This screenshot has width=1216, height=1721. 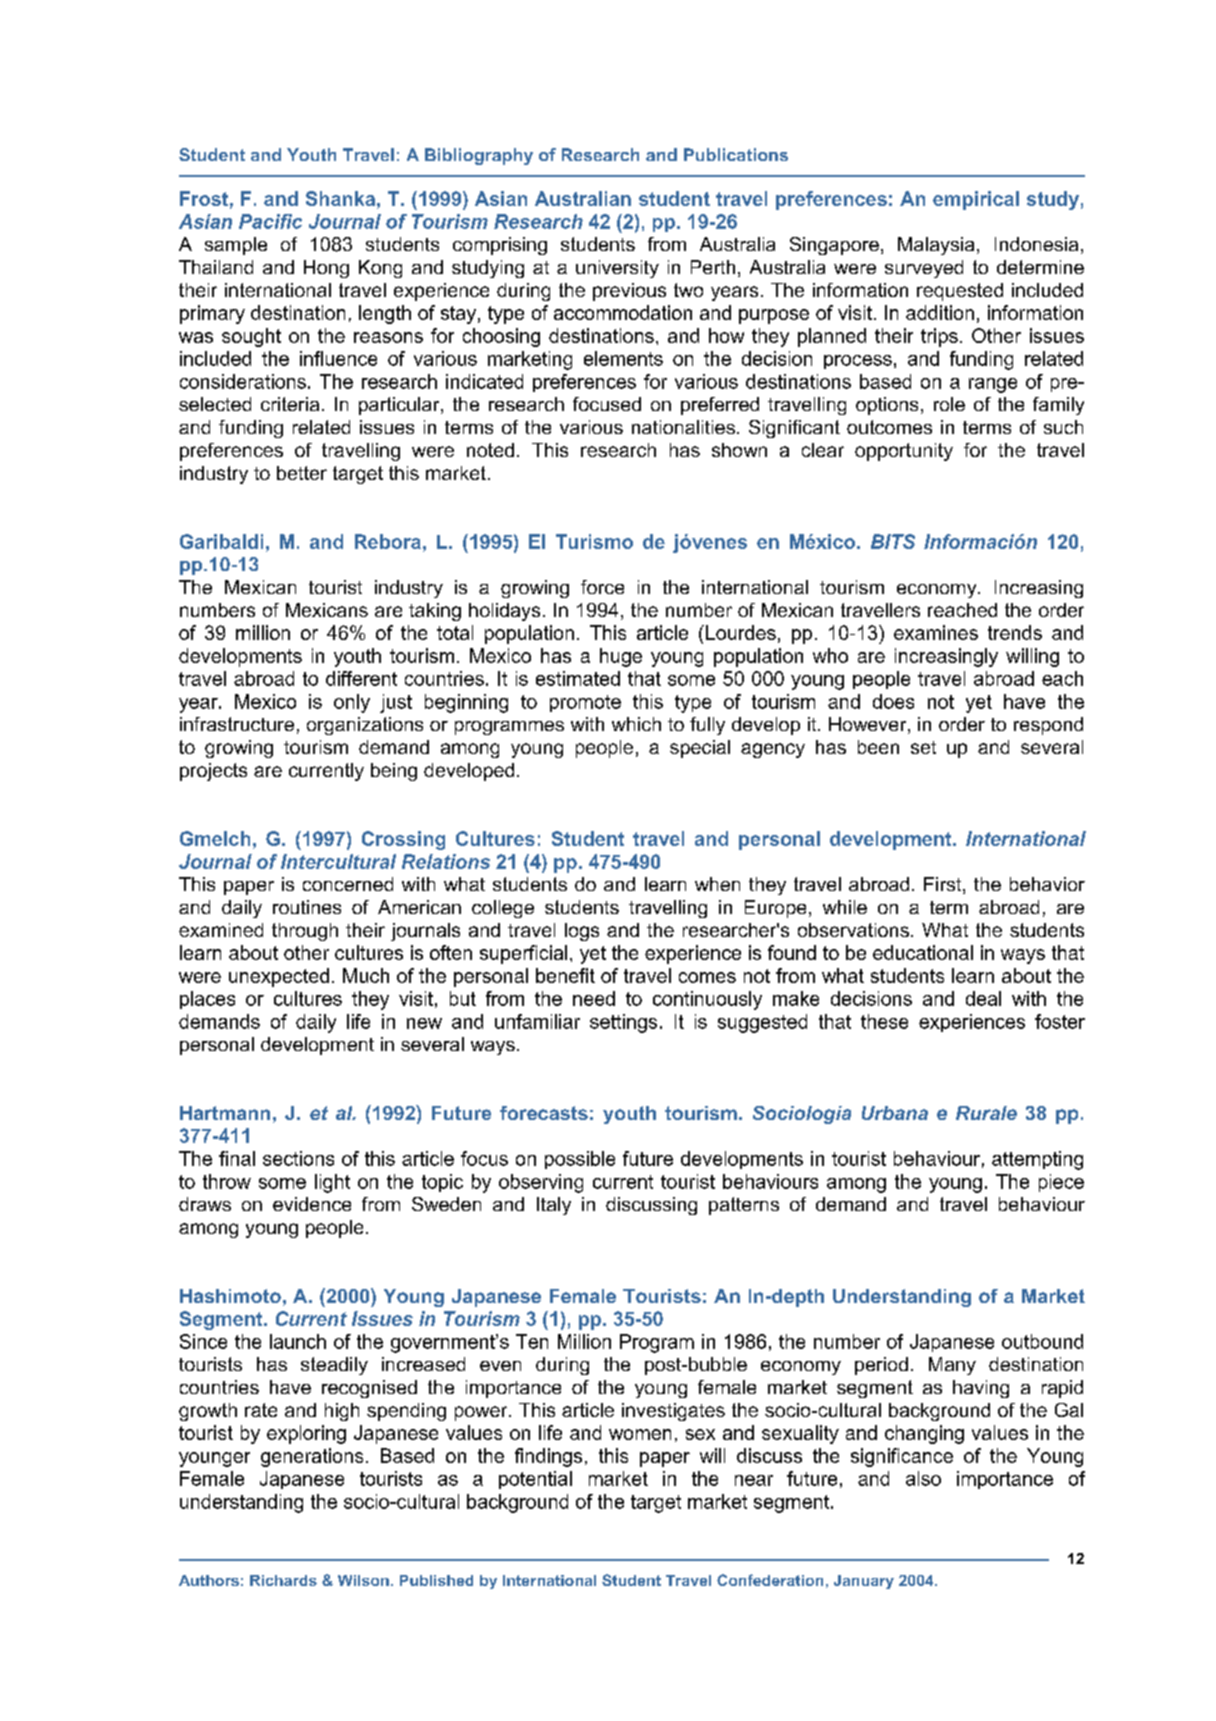 I want to click on possible, so click(x=580, y=1160).
